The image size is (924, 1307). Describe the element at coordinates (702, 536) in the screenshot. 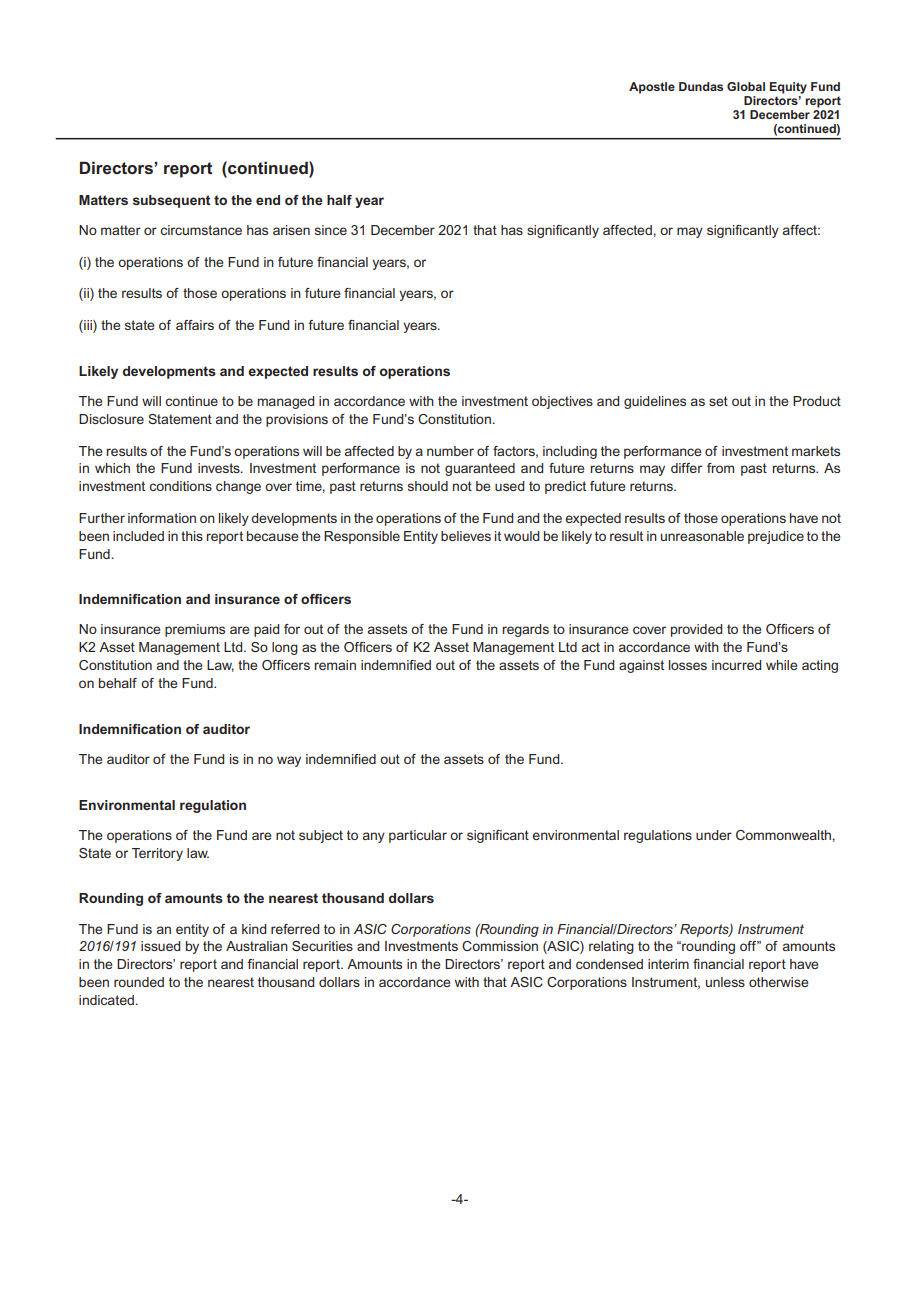

I see `unreasonable` at that location.
